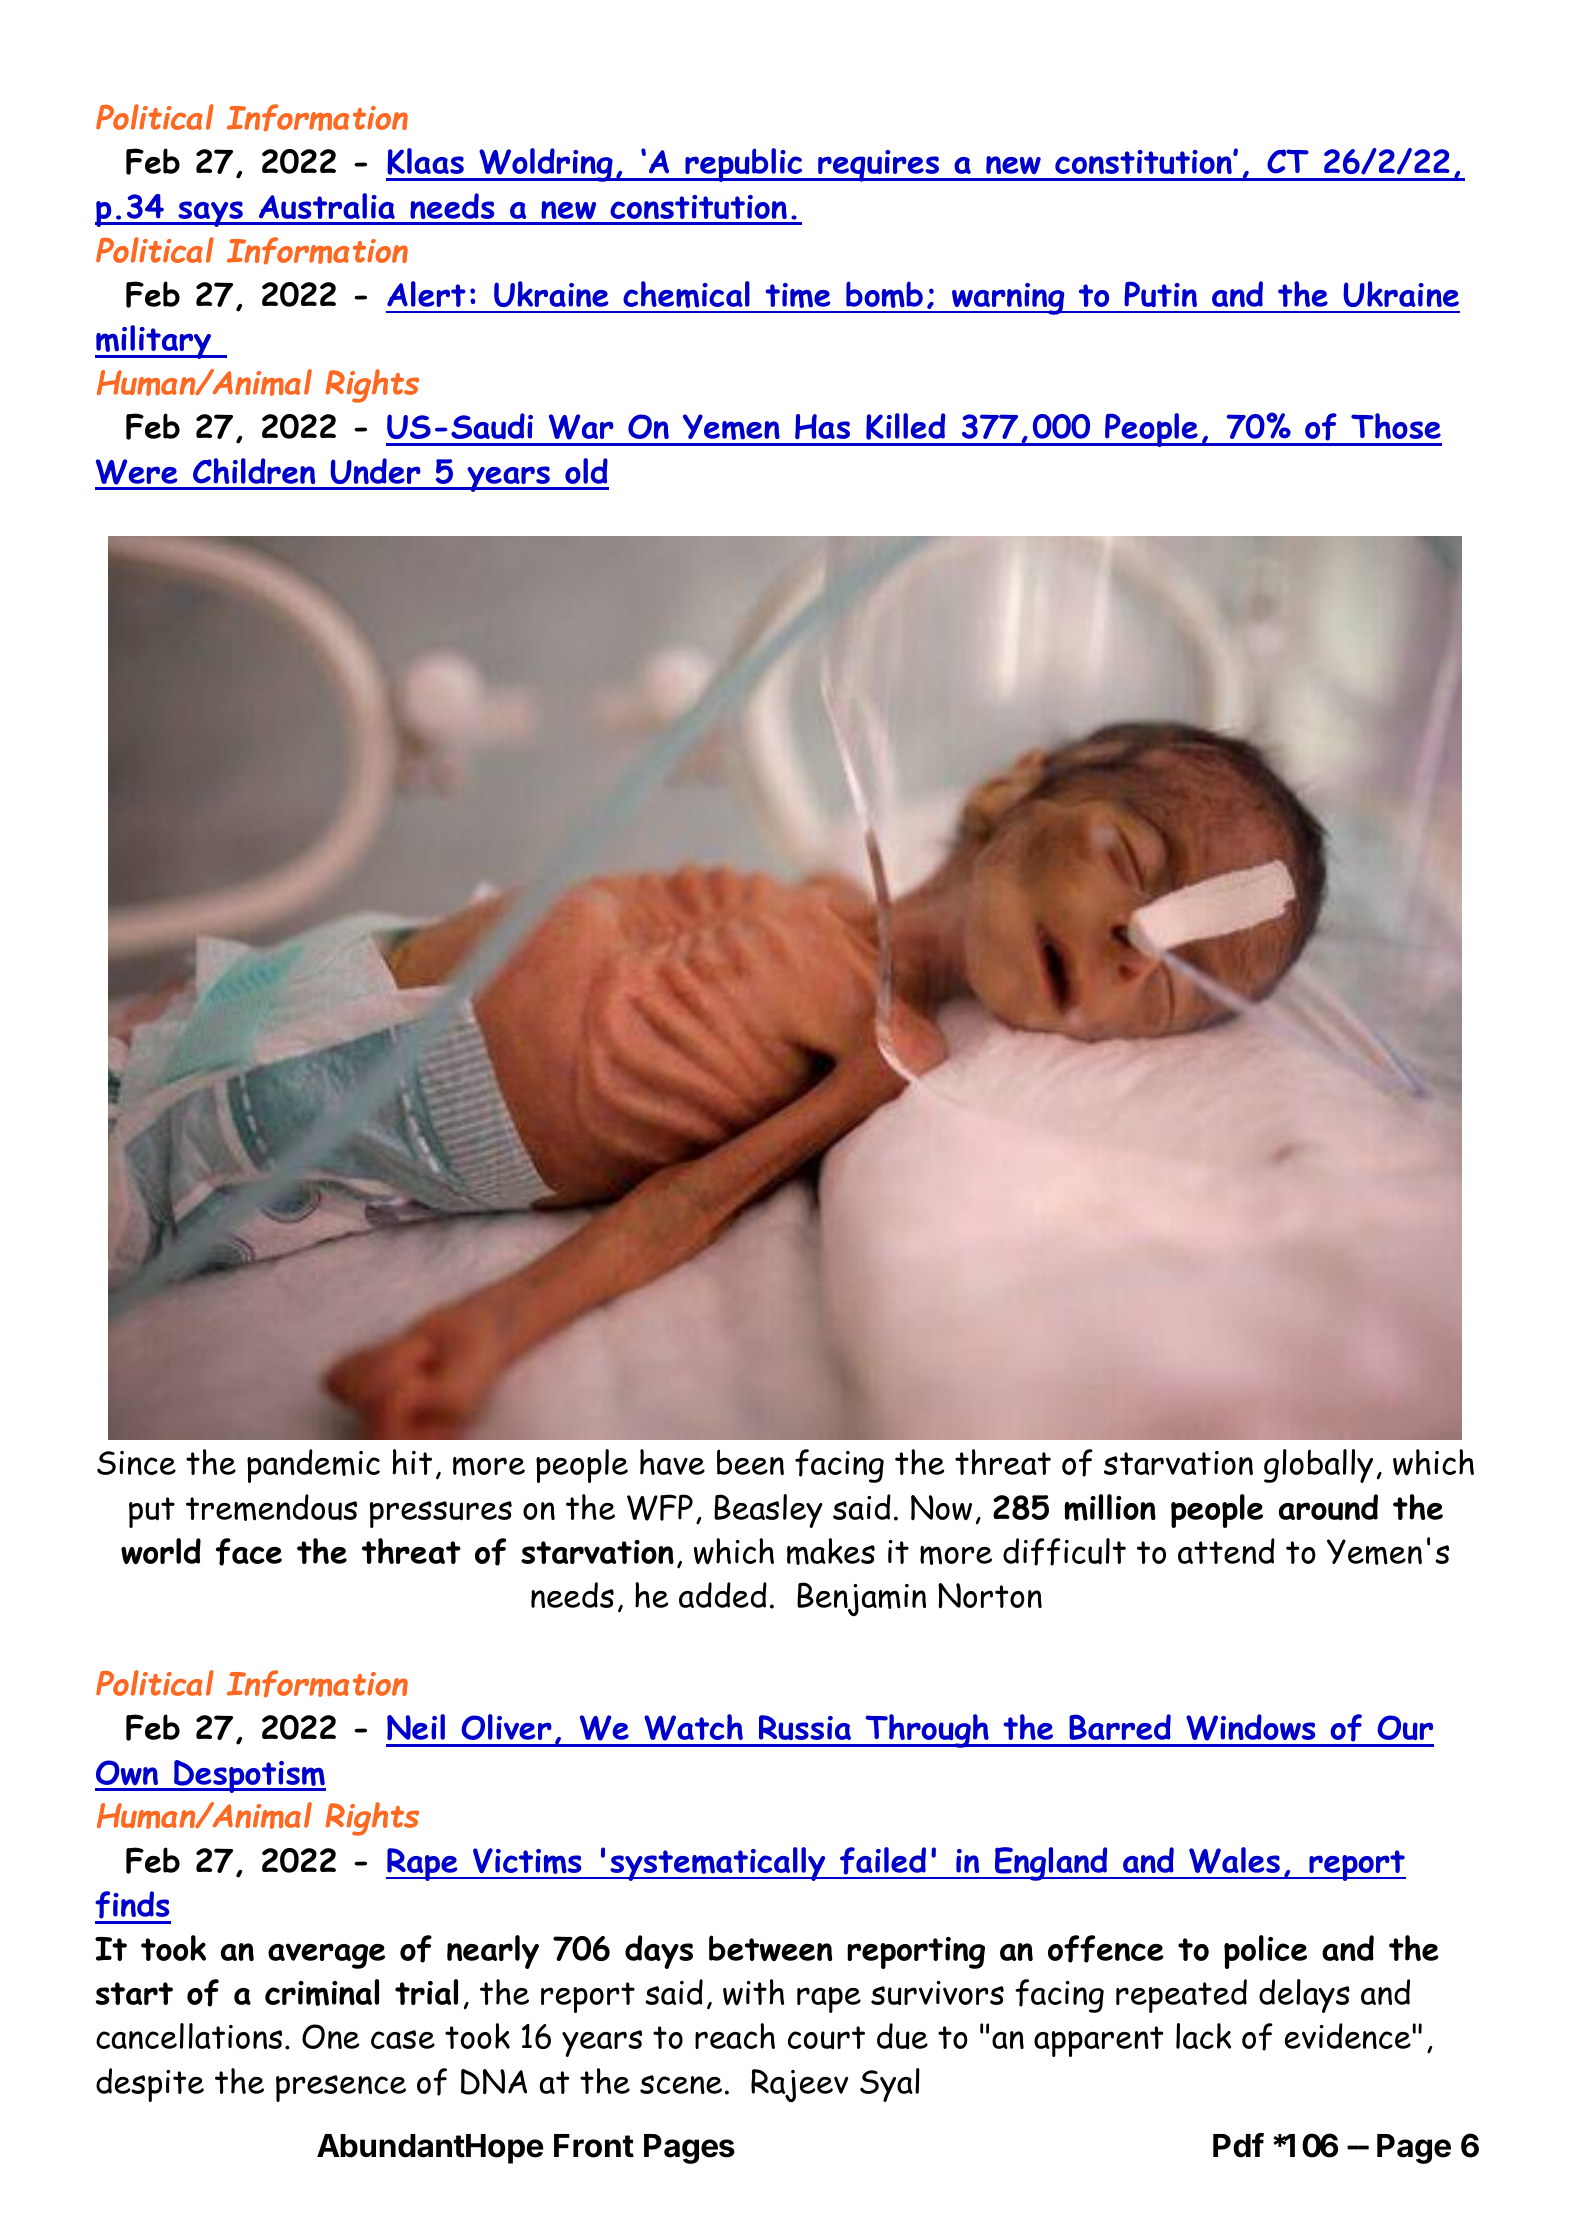  What do you see at coordinates (341, 2088) in the page?
I see `presence` at bounding box center [341, 2088].
